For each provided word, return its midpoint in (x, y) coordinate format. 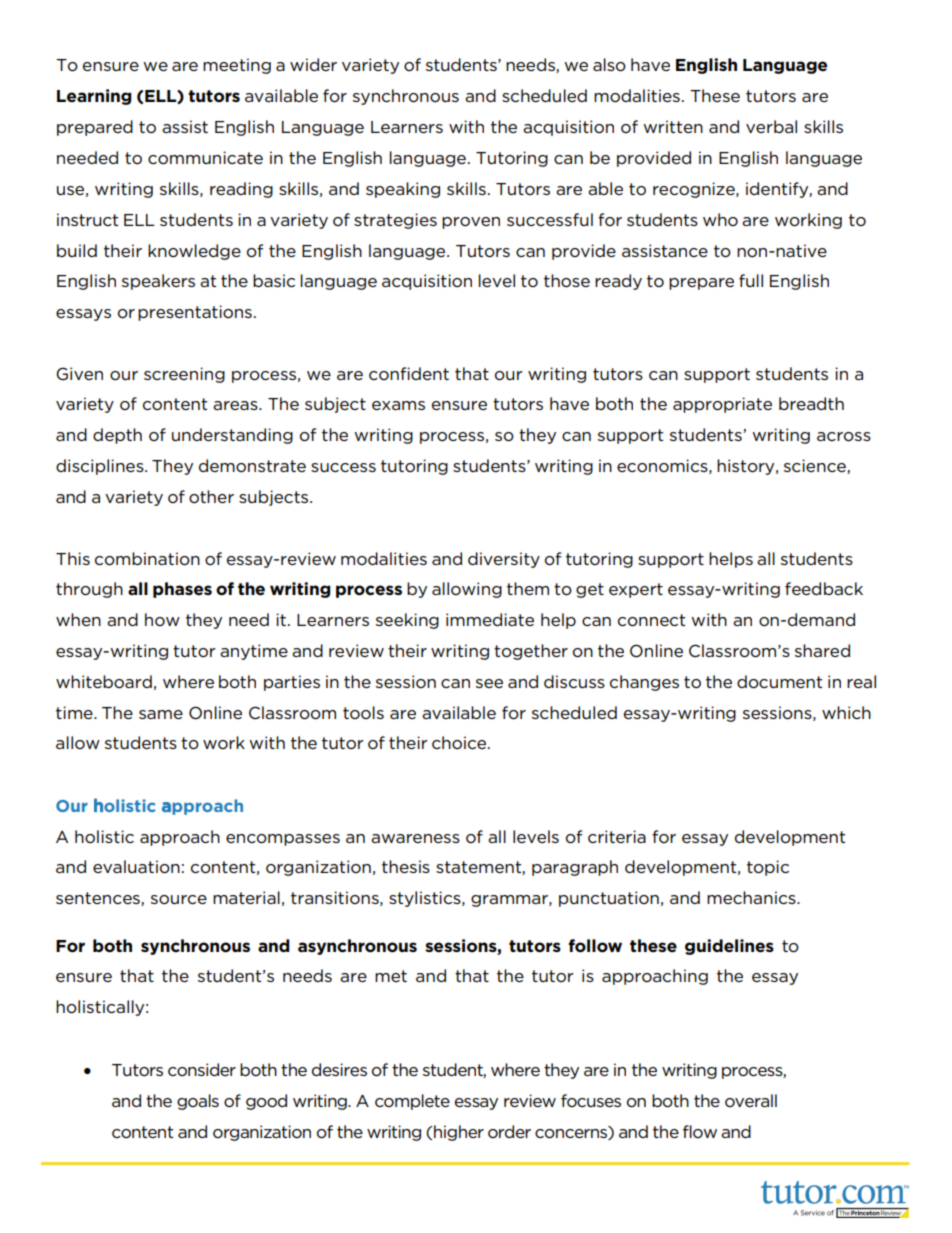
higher (459, 1133)
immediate (490, 619)
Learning (94, 97)
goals (198, 1102)
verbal (771, 126)
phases (182, 590)
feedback (824, 588)
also (609, 65)
